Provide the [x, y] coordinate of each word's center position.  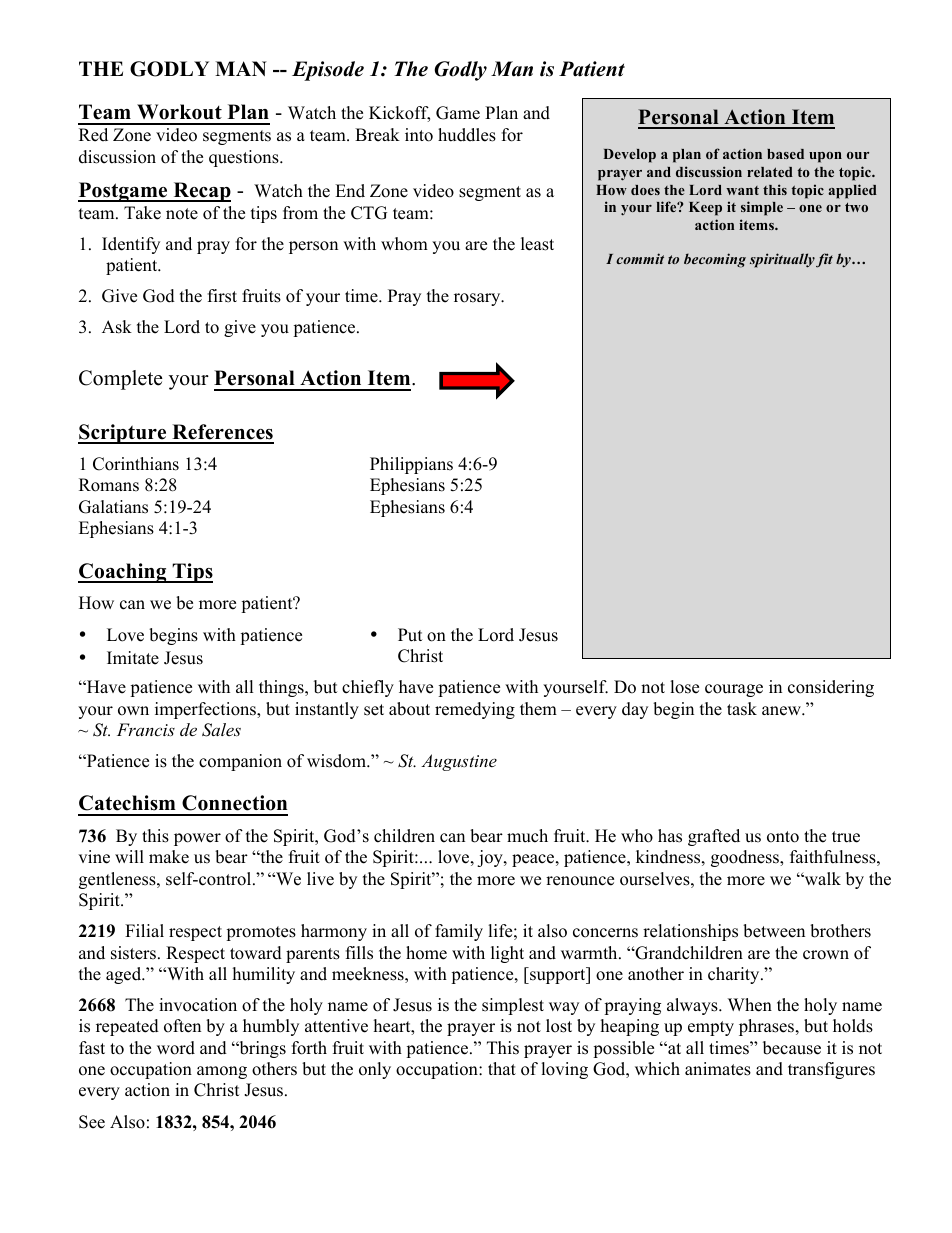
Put [410, 635]
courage [734, 690]
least [537, 244]
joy [491, 858]
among [222, 1072]
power [197, 839]
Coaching [123, 573]
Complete [121, 380]
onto [783, 837]
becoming [715, 260]
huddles [467, 135]
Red [93, 135]
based [785, 154]
